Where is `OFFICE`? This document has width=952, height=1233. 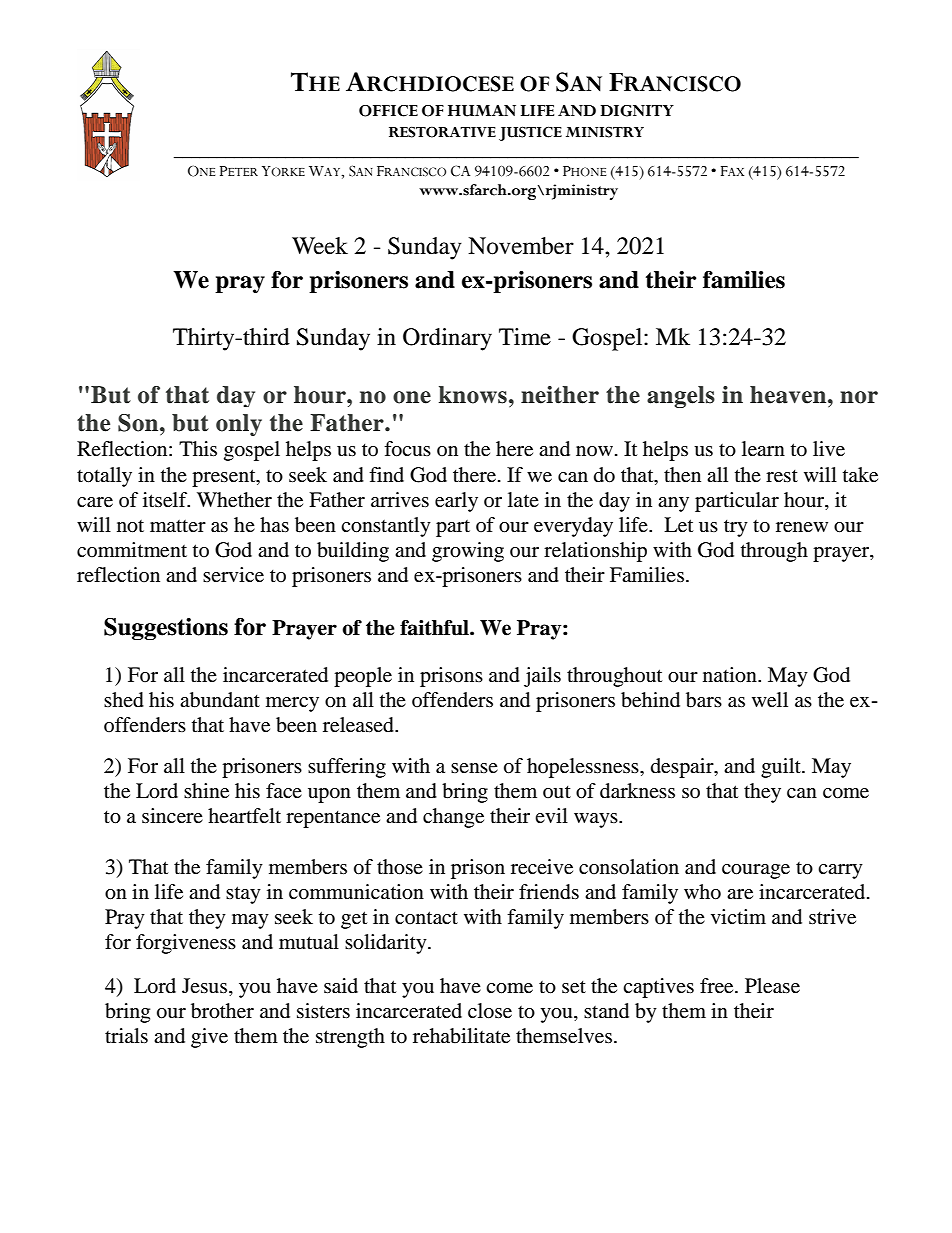
OFFICE is located at coordinates (388, 111).
